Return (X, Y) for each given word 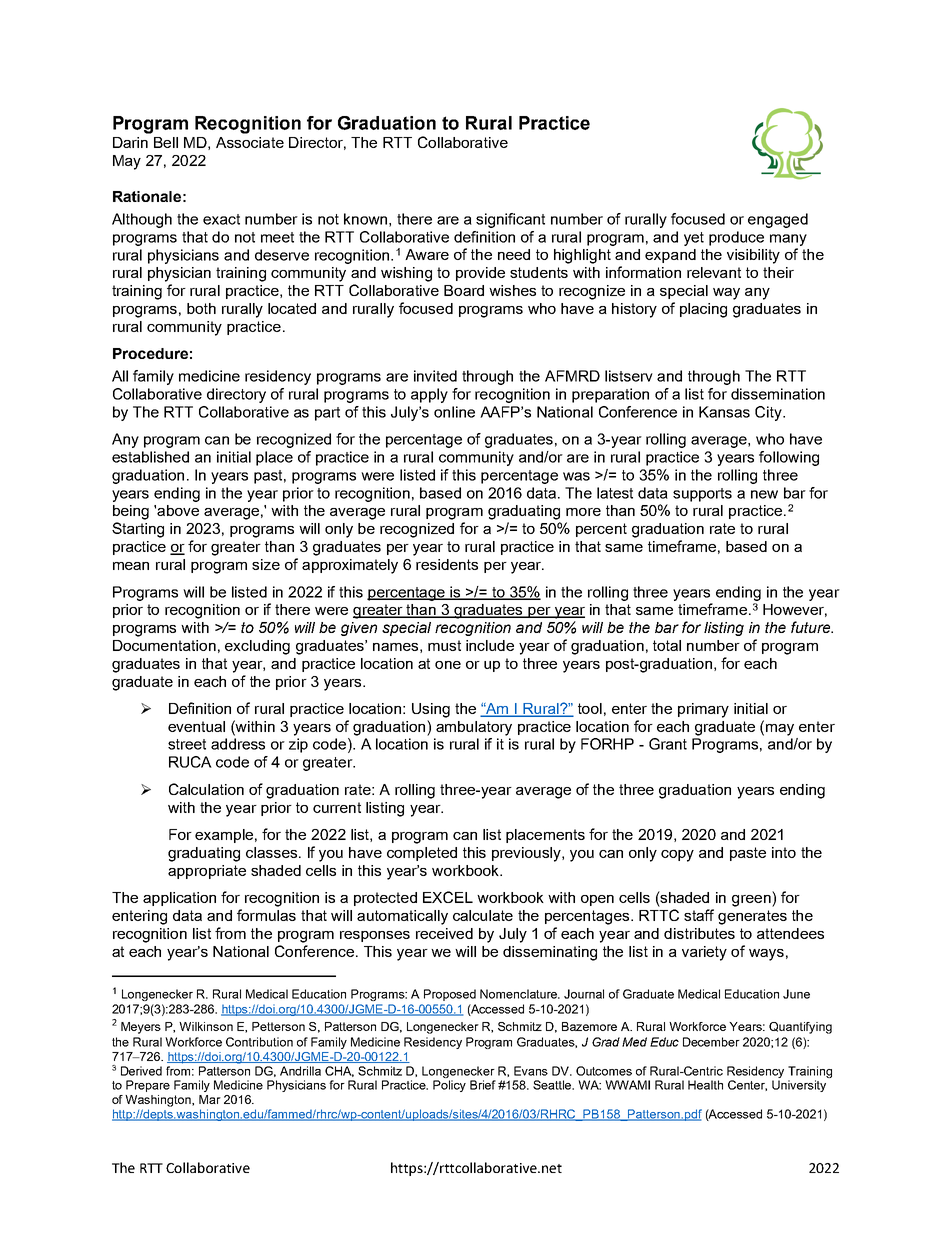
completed (422, 854)
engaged (778, 220)
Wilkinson (206, 1026)
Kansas (724, 412)
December (711, 1042)
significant (510, 220)
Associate (250, 142)
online (454, 412)
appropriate (207, 872)
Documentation (164, 645)
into (784, 852)
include (490, 645)
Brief (483, 1085)
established (150, 457)
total (667, 645)
